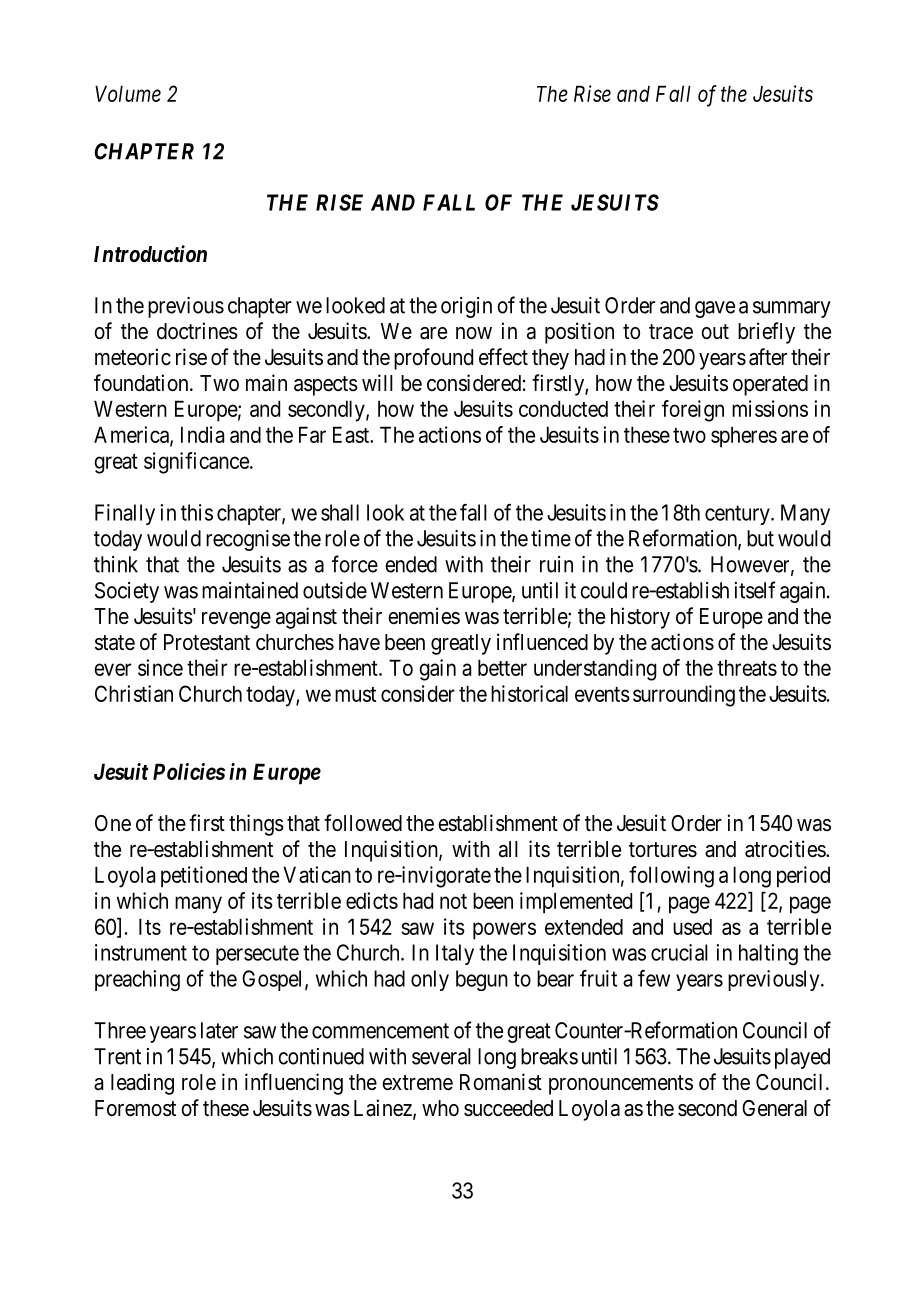  I want to click on origin, so click(466, 307).
